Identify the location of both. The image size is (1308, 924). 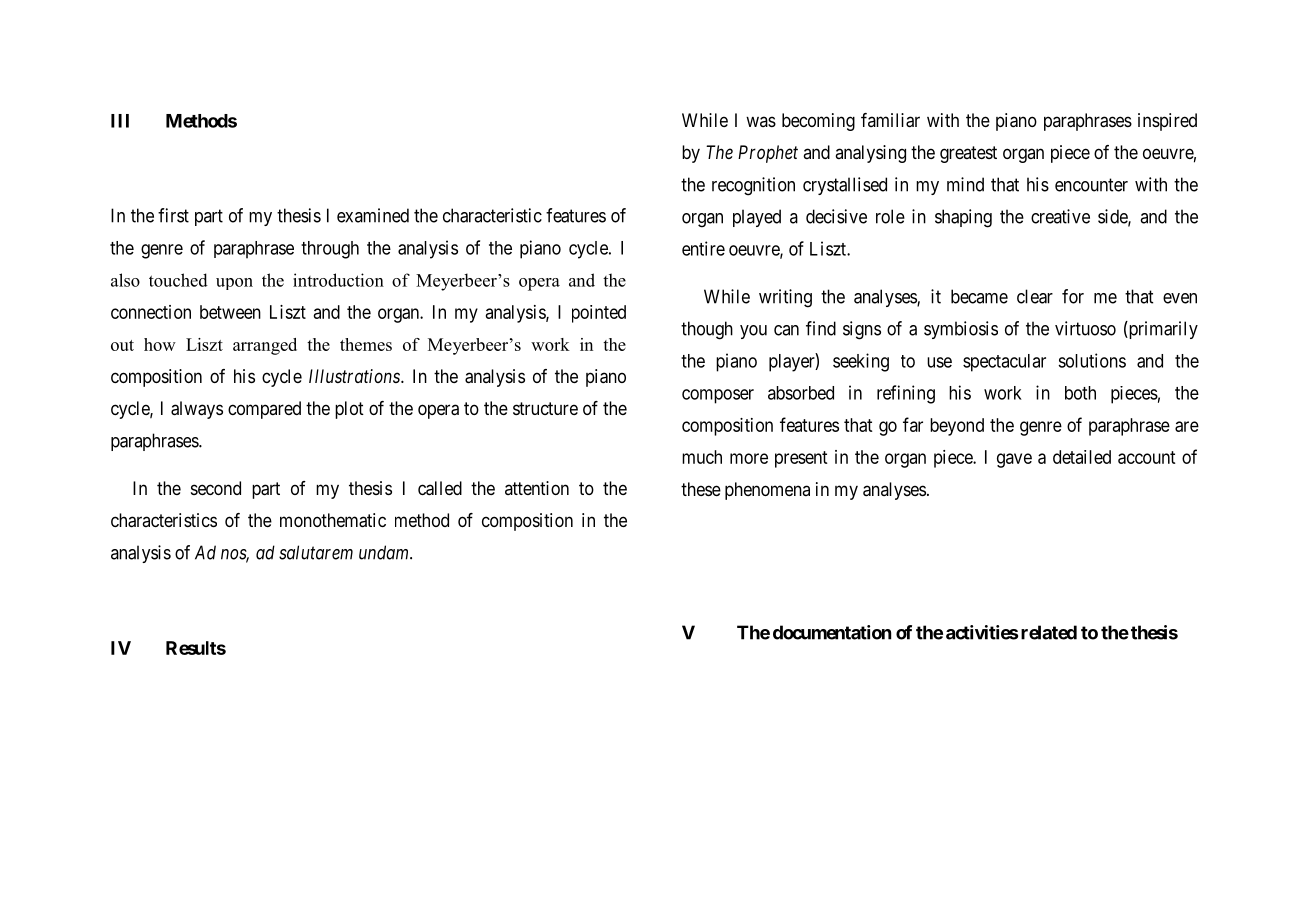
(1080, 393).
